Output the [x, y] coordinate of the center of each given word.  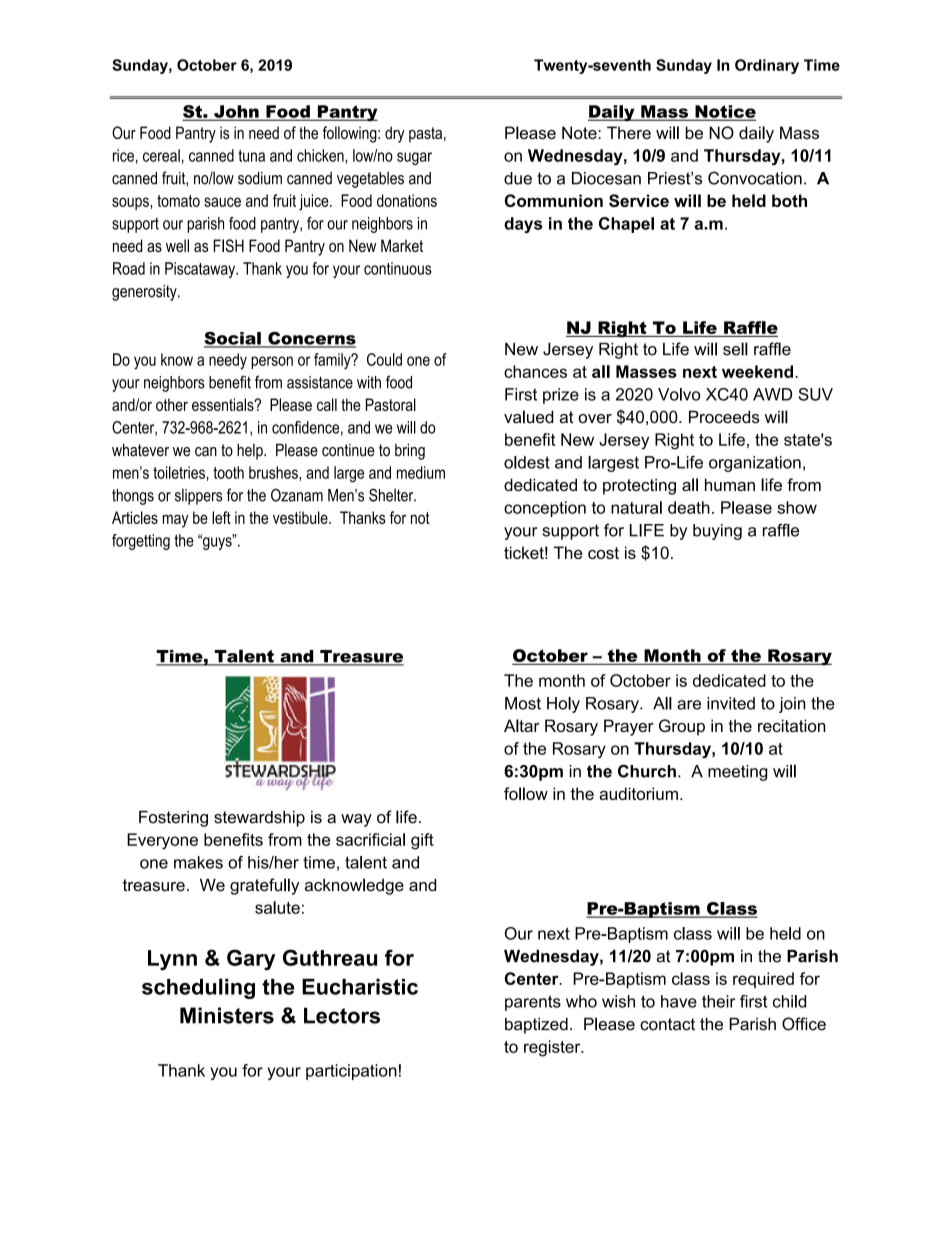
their [718, 1001]
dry [395, 134]
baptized [536, 1025]
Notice [724, 112]
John [236, 112]
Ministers [227, 1015]
